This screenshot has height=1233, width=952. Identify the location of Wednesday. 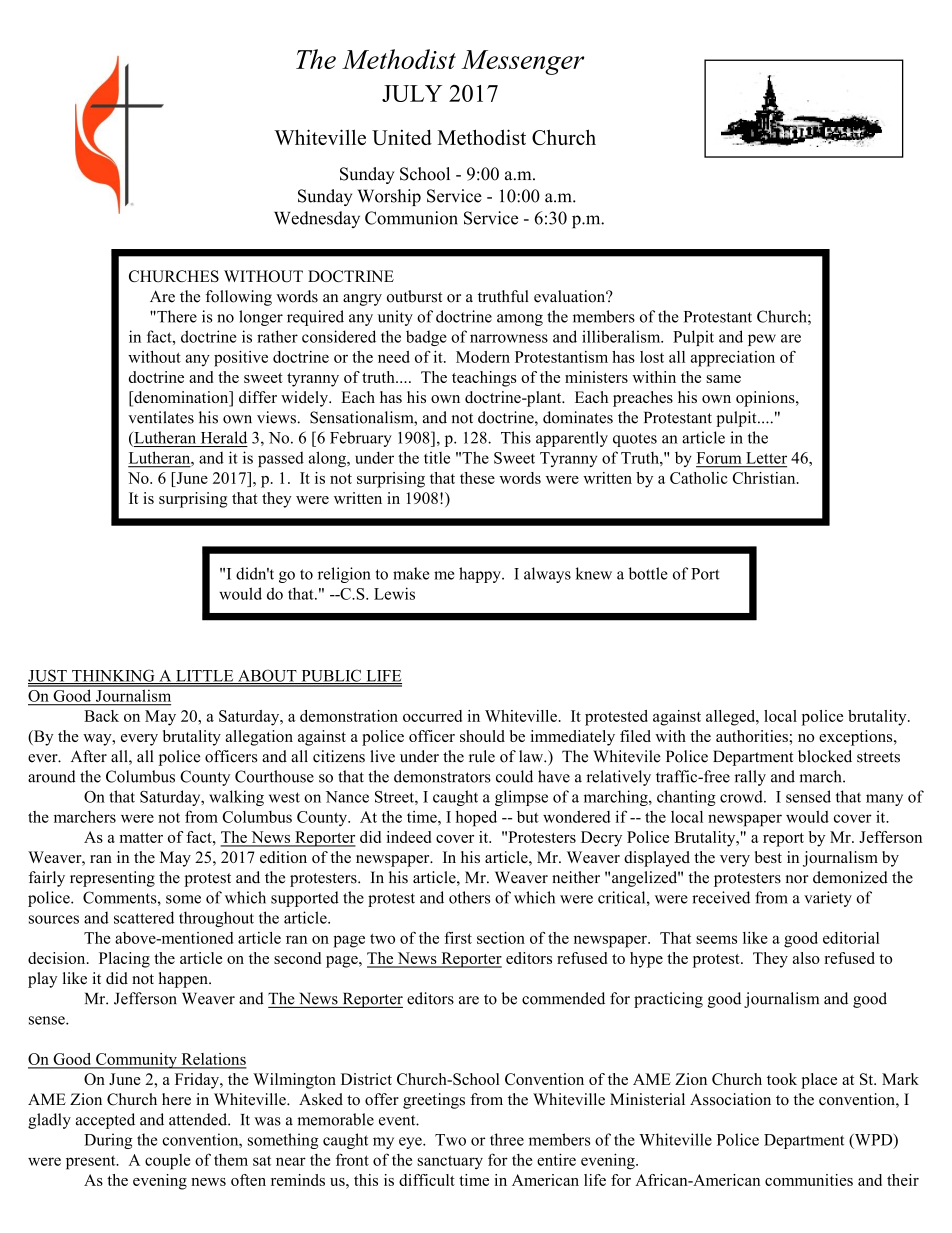
(317, 219).
